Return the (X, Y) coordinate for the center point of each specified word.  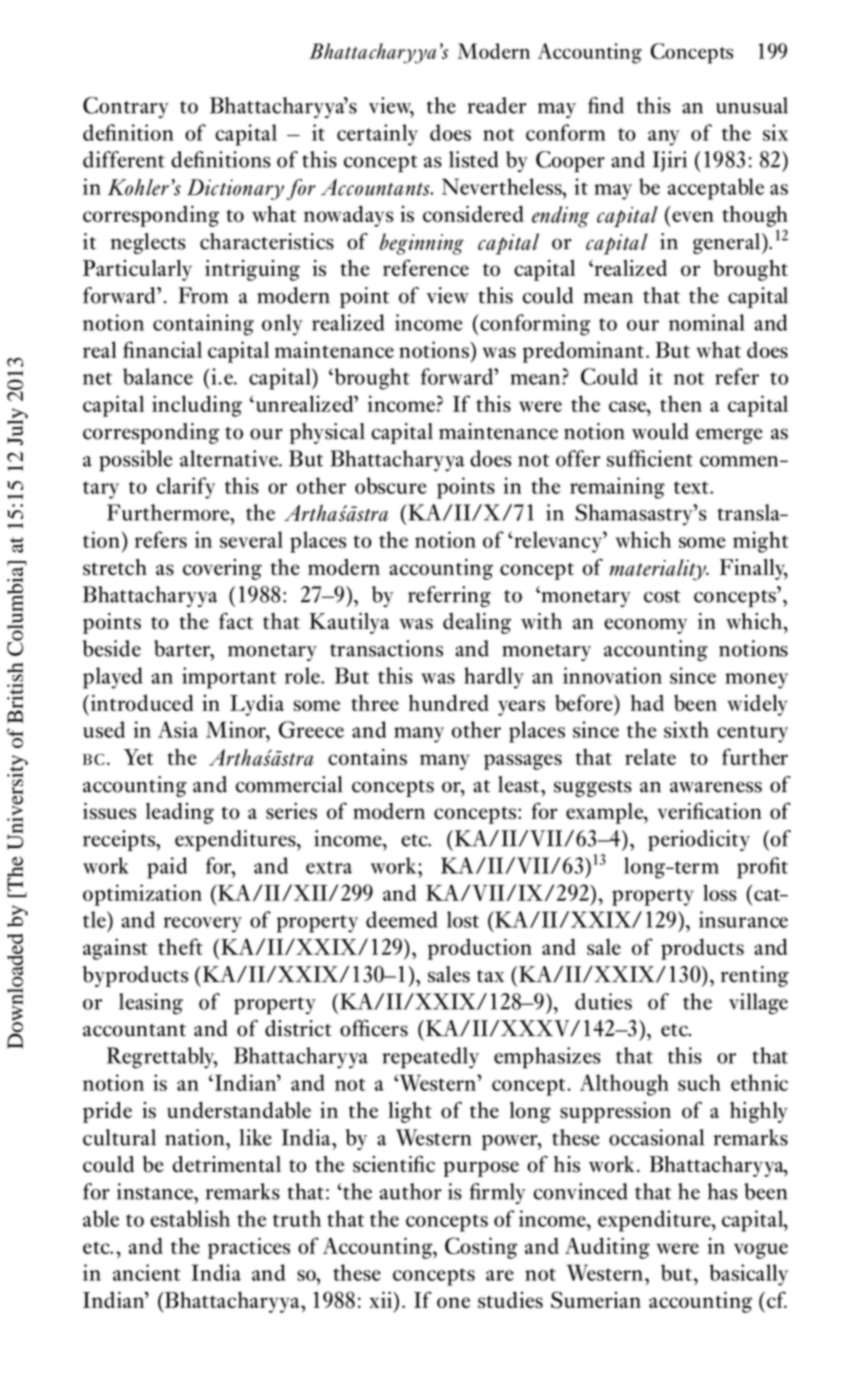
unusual (752, 105)
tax (490, 976)
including (197, 406)
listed (473, 159)
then (681, 403)
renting (755, 976)
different (124, 159)
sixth (686, 729)
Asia (178, 729)
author (411, 1191)
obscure (391, 485)
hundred (449, 702)
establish (190, 1218)
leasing (151, 1004)
